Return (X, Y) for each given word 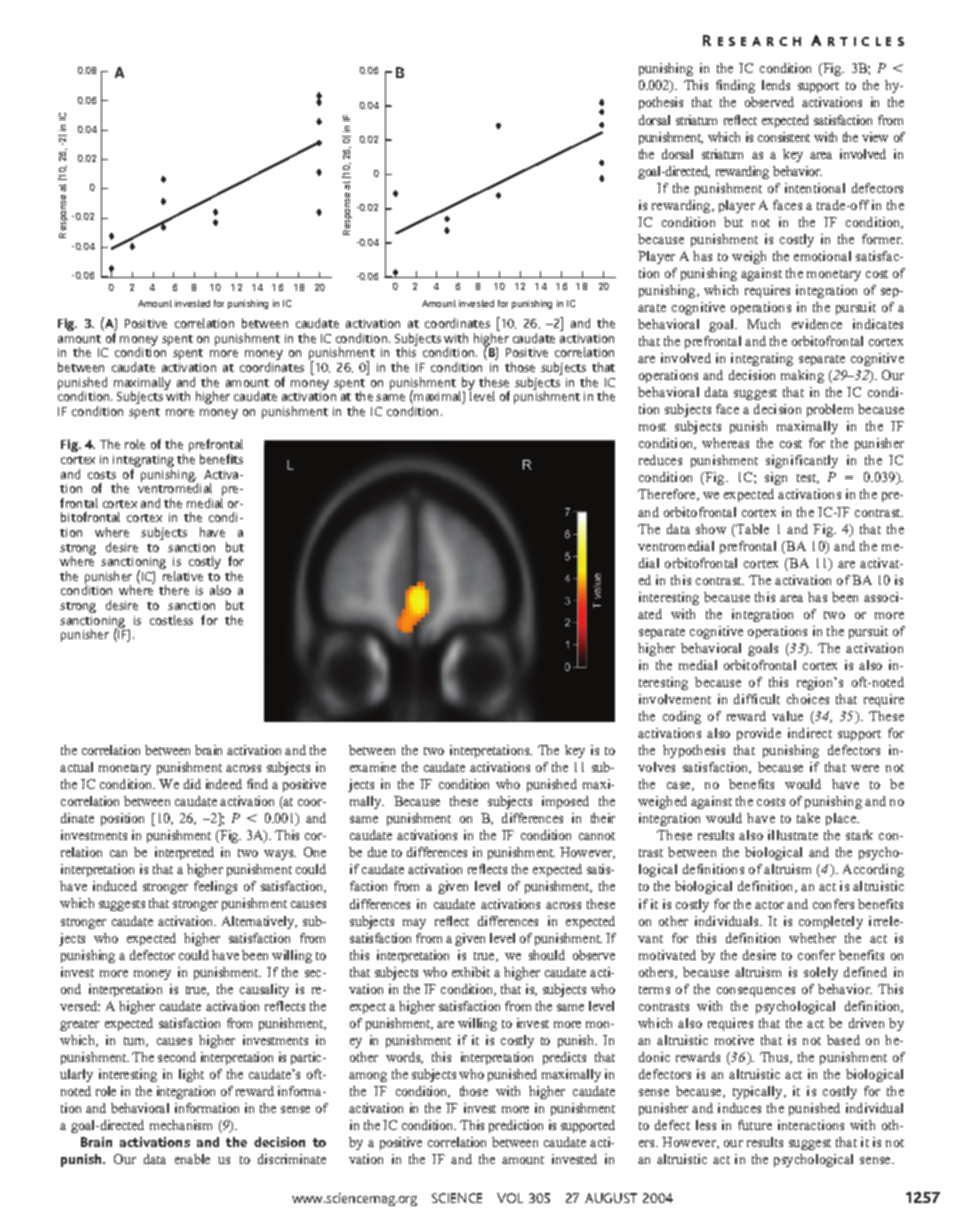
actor (769, 905)
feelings (215, 887)
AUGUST (611, 1198)
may (414, 924)
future (755, 1125)
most (652, 427)
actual (76, 767)
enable (192, 1159)
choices (808, 699)
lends (776, 85)
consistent (784, 137)
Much (763, 324)
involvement (675, 699)
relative (183, 576)
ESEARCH (759, 41)
